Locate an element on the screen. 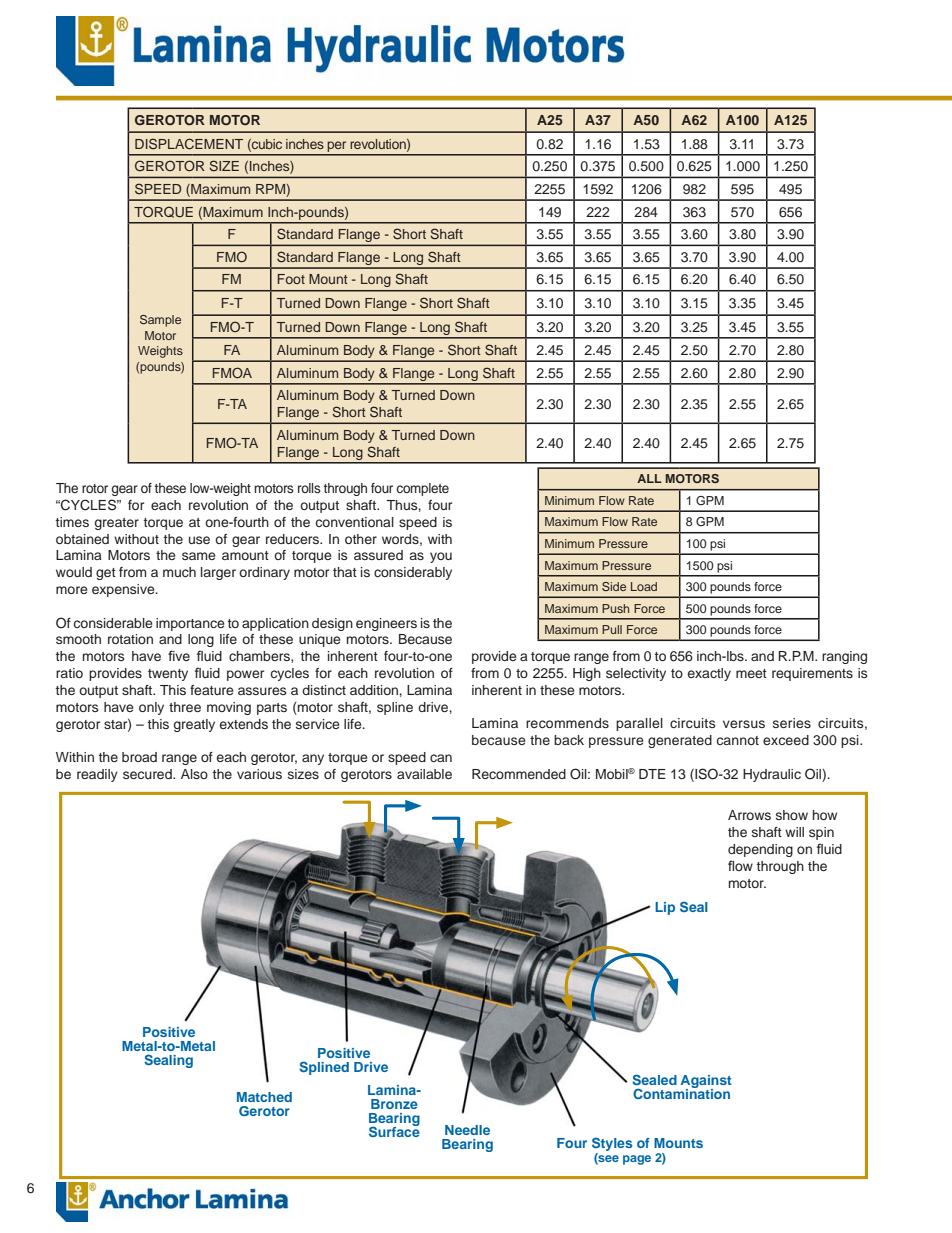  available is located at coordinates (424, 774).
